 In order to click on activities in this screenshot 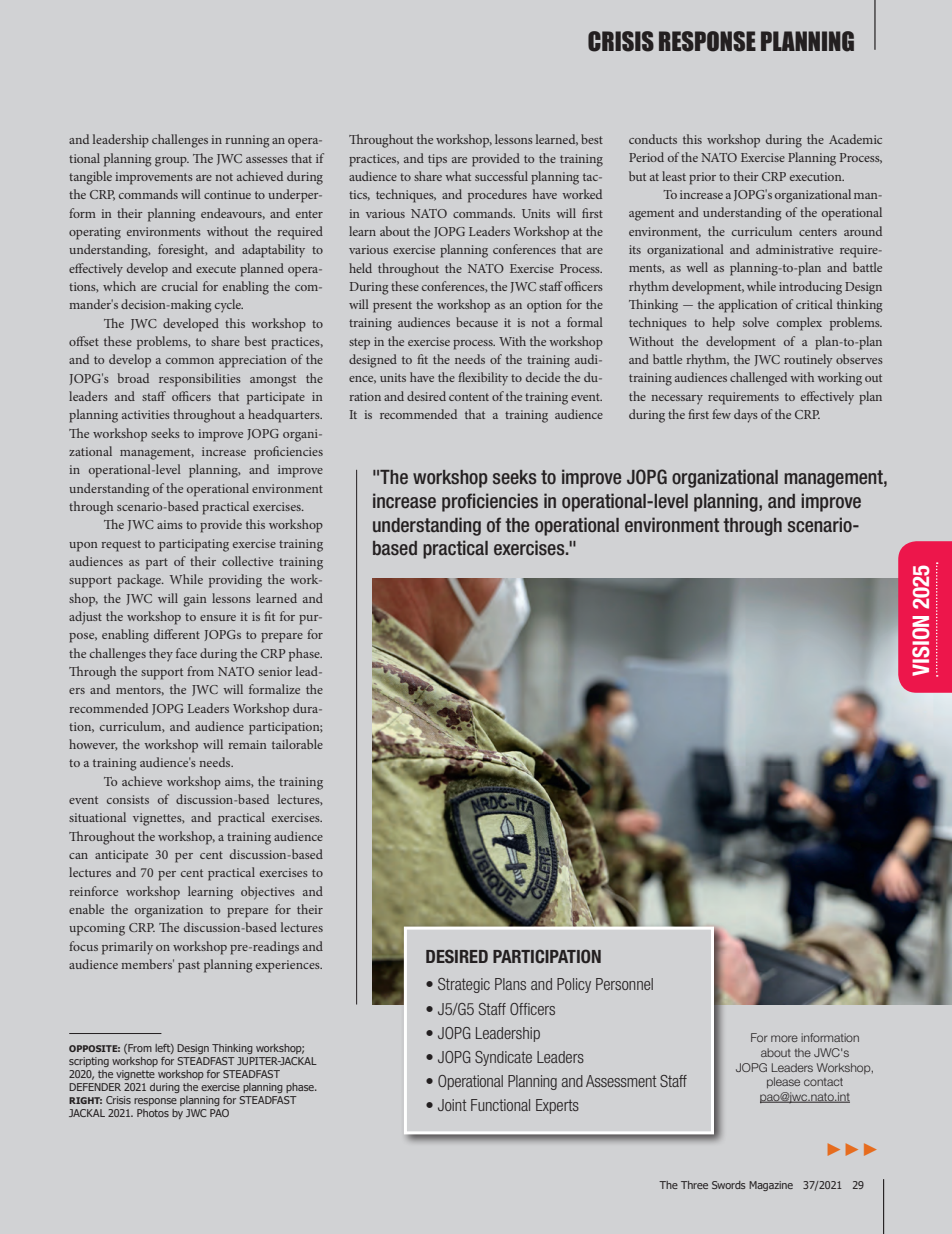, I will do `click(146, 414)`.
